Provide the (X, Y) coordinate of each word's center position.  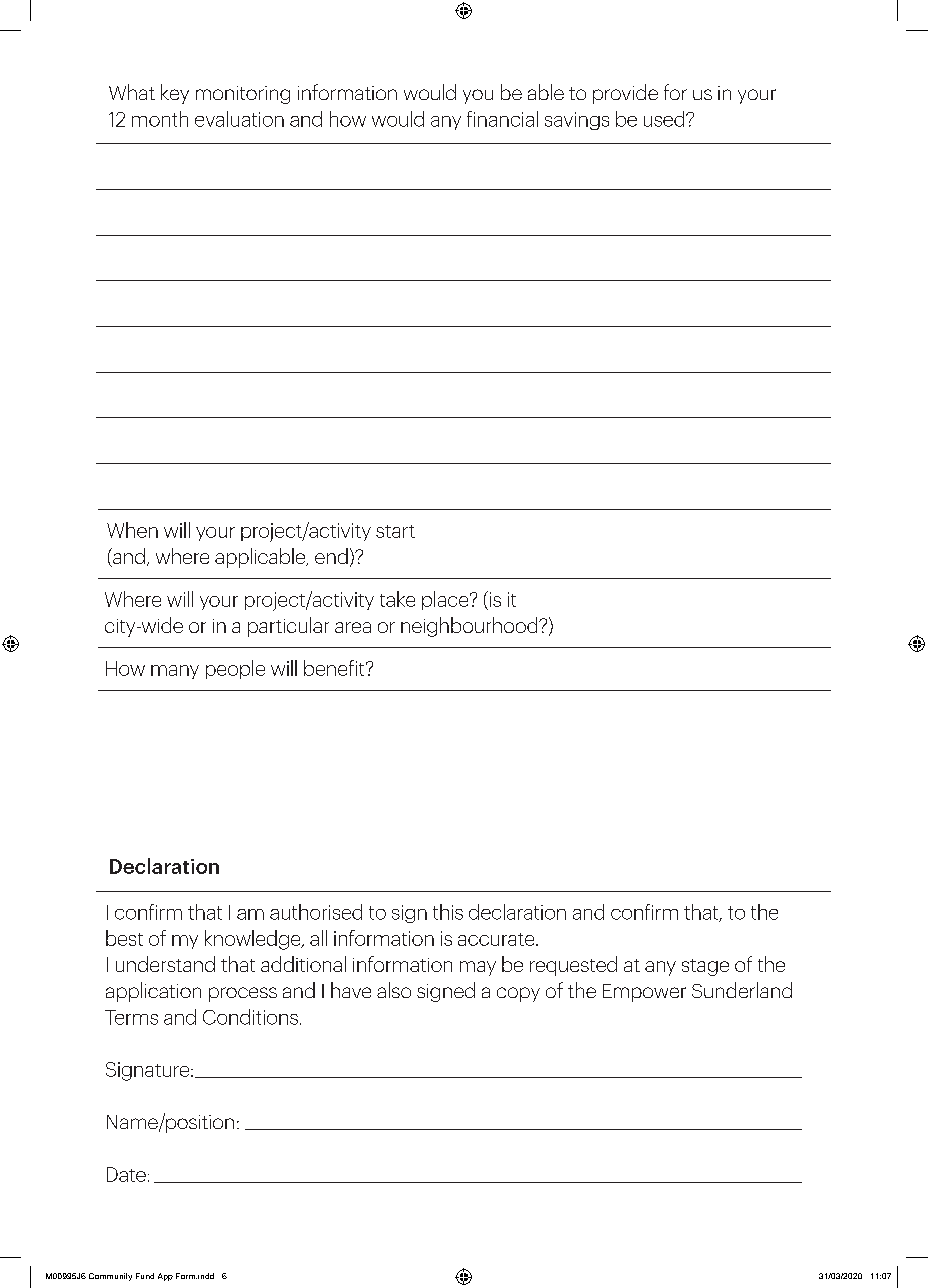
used (665, 119)
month (160, 119)
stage (705, 967)
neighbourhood (470, 627)
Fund (145, 1276)
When (132, 530)
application (153, 992)
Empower (644, 993)
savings (577, 121)
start (395, 531)
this (448, 912)
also (394, 990)
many (175, 672)
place (446, 600)
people (235, 669)
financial (502, 119)
